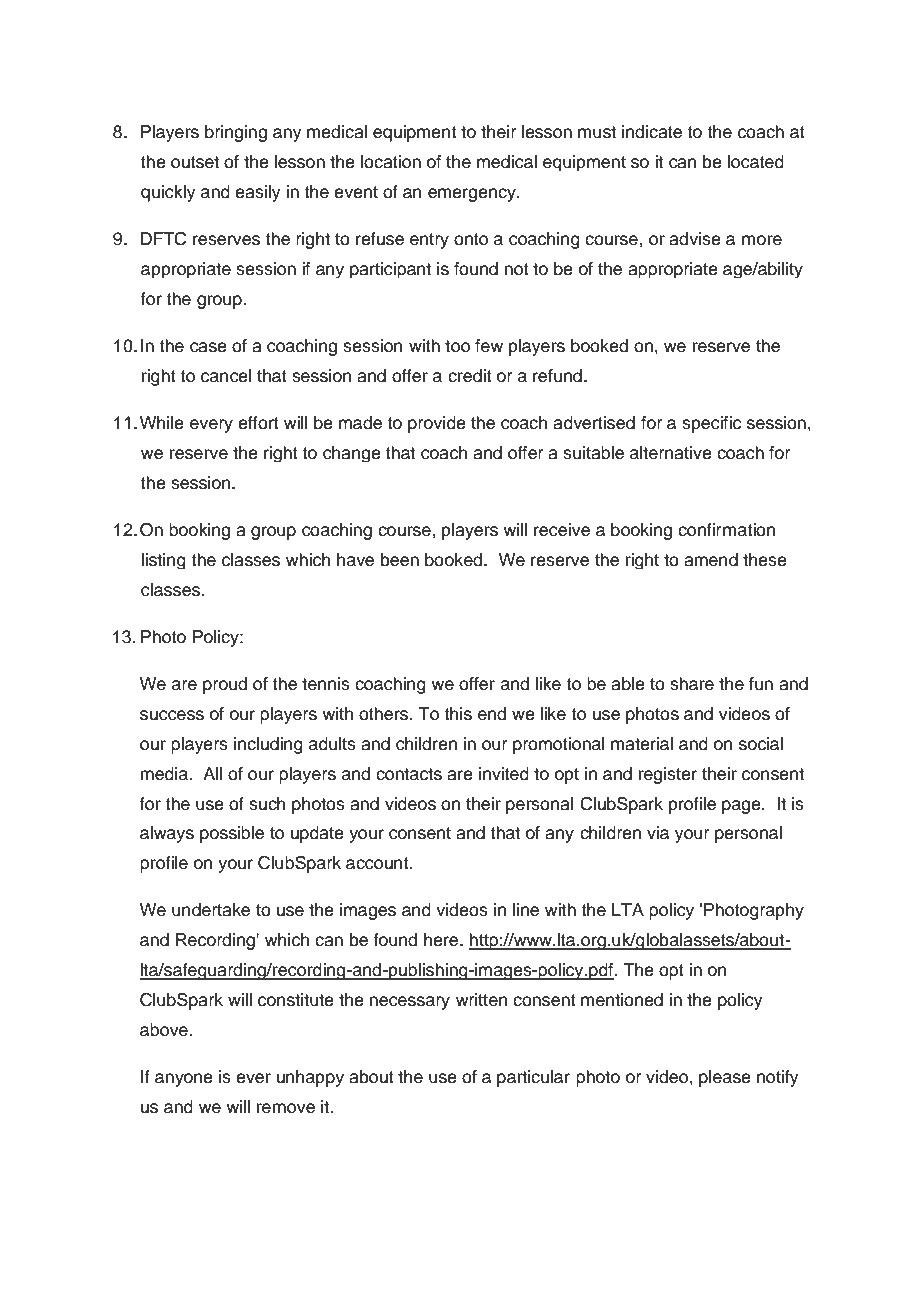 The width and height of the page is (924, 1308). I want to click on emergency, so click(473, 195).
